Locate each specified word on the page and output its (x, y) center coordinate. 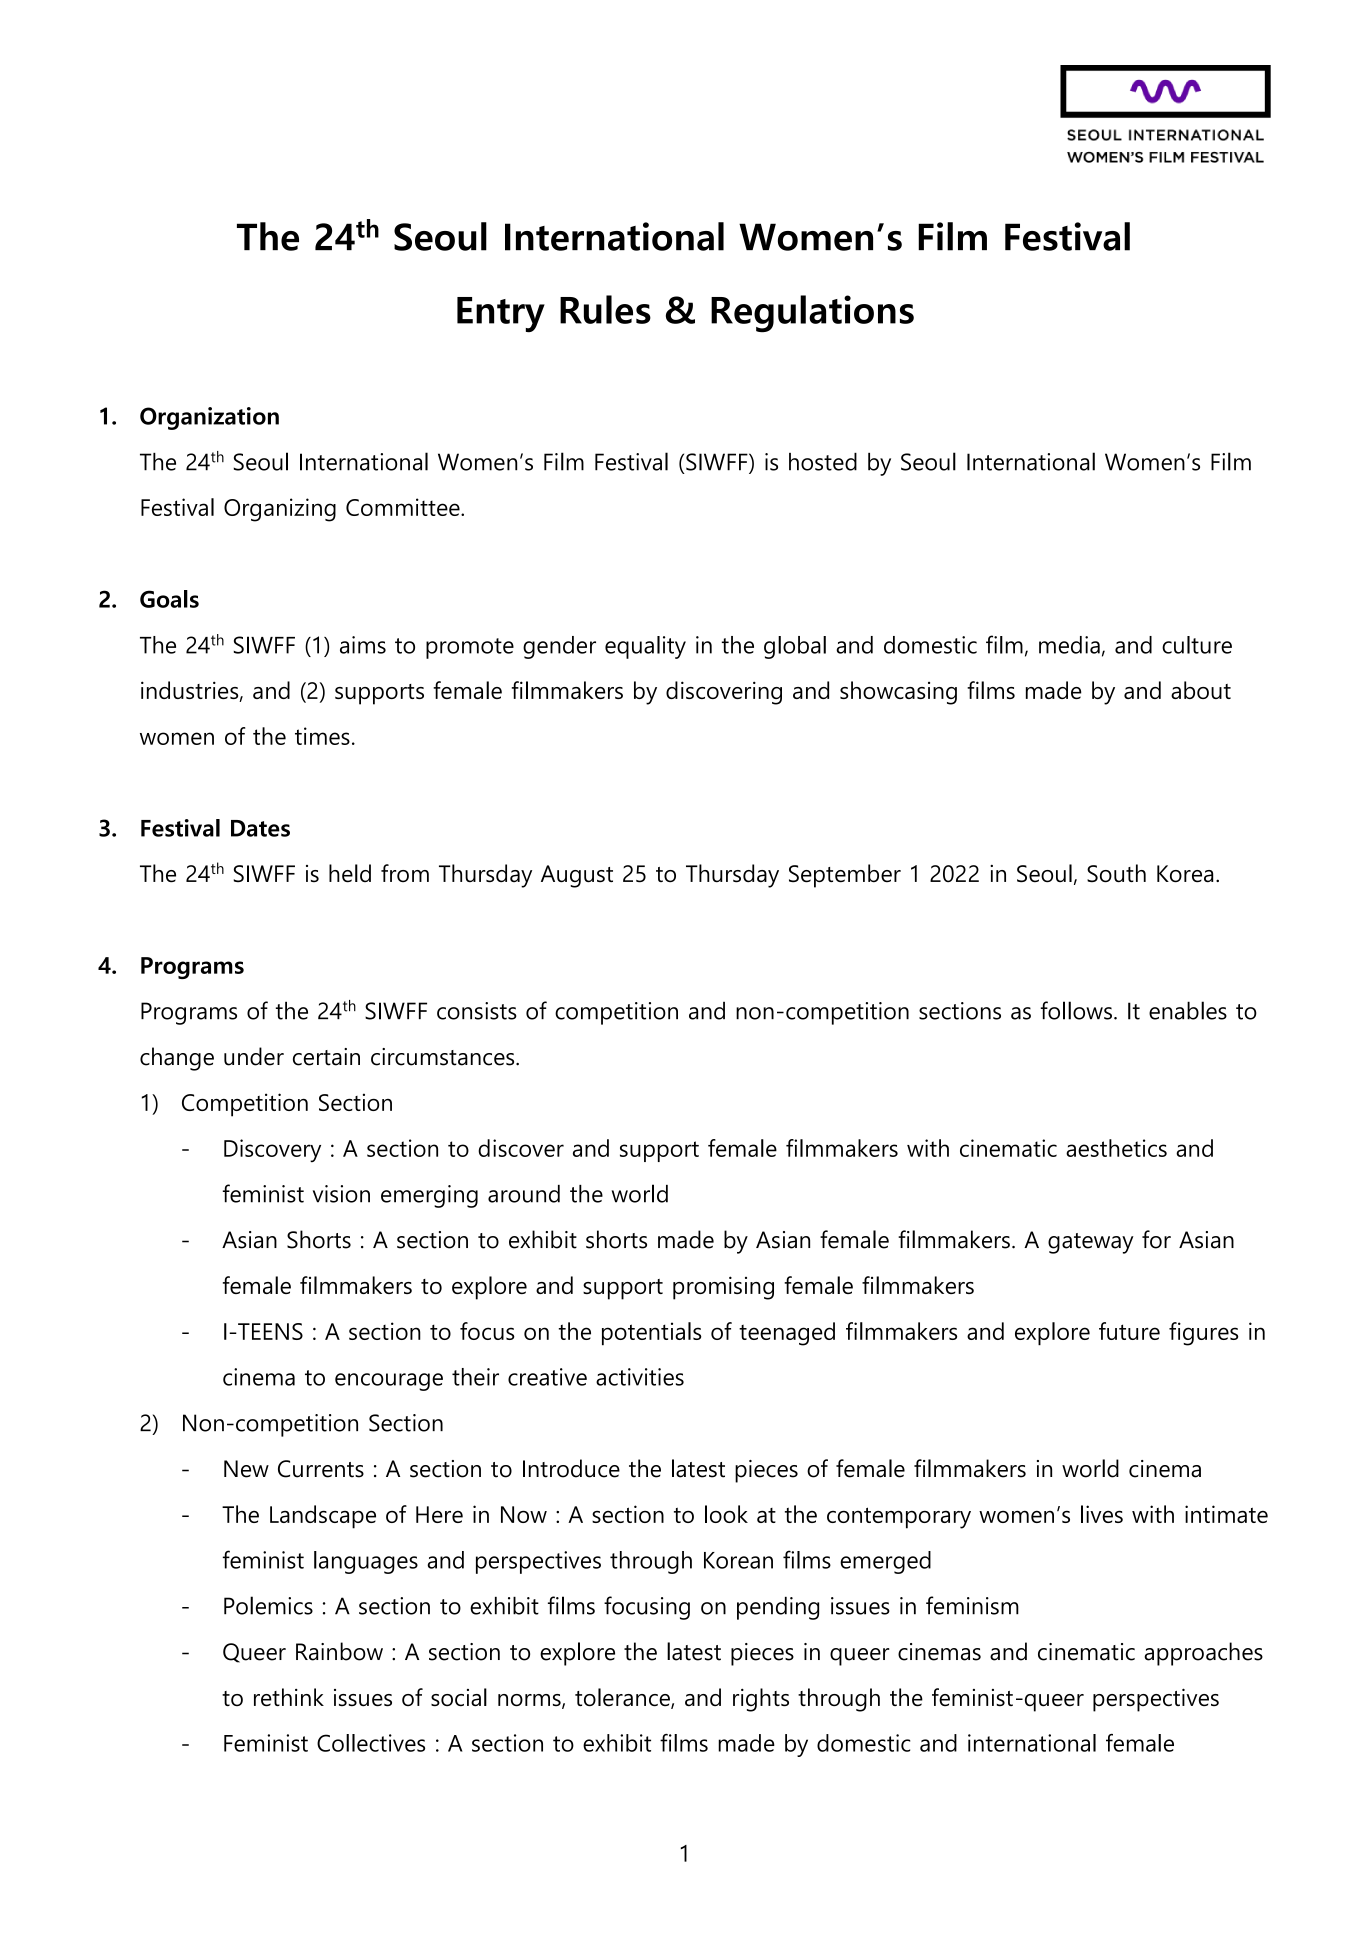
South (1116, 873)
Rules (605, 309)
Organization (209, 418)
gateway (1091, 1243)
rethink (289, 1697)
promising (723, 1288)
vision (341, 1194)
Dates (260, 828)
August (577, 876)
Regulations (812, 314)
